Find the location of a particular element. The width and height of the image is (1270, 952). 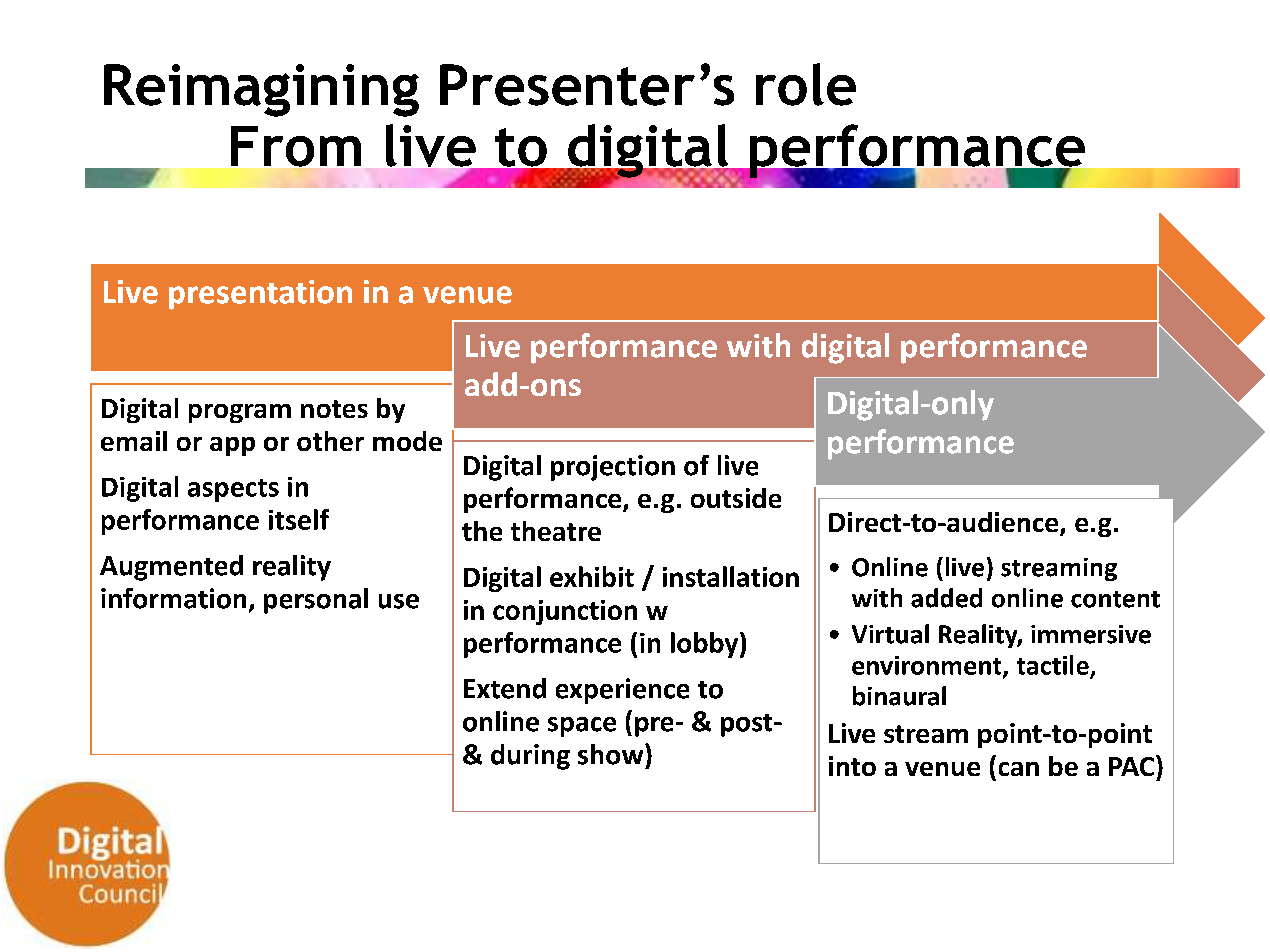

notes is located at coordinates (334, 409).
